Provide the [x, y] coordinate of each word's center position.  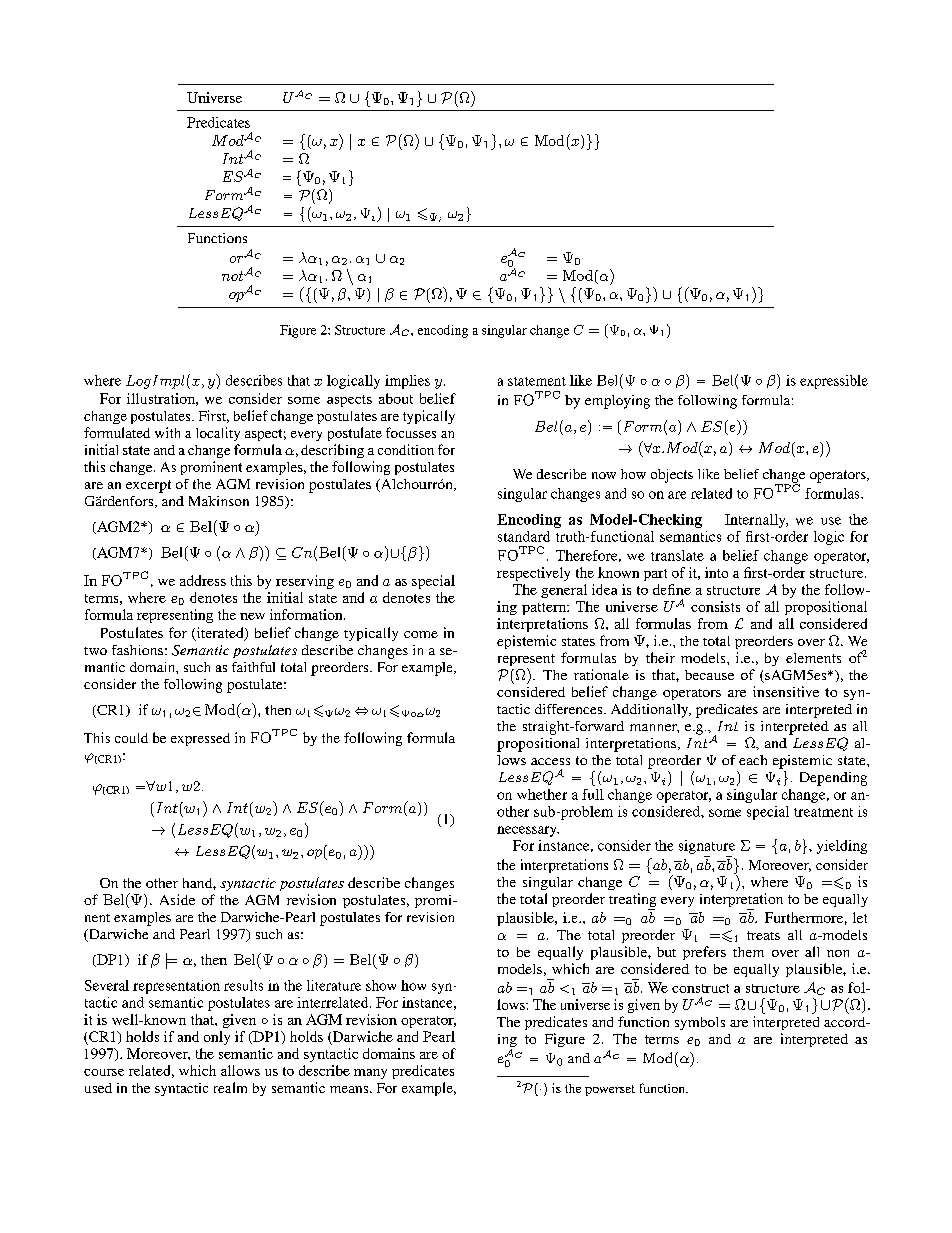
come [421, 634]
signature [707, 847]
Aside [177, 899]
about [396, 398]
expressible [834, 382]
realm [230, 1087]
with [167, 432]
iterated [220, 634]
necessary [528, 831]
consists [715, 606]
